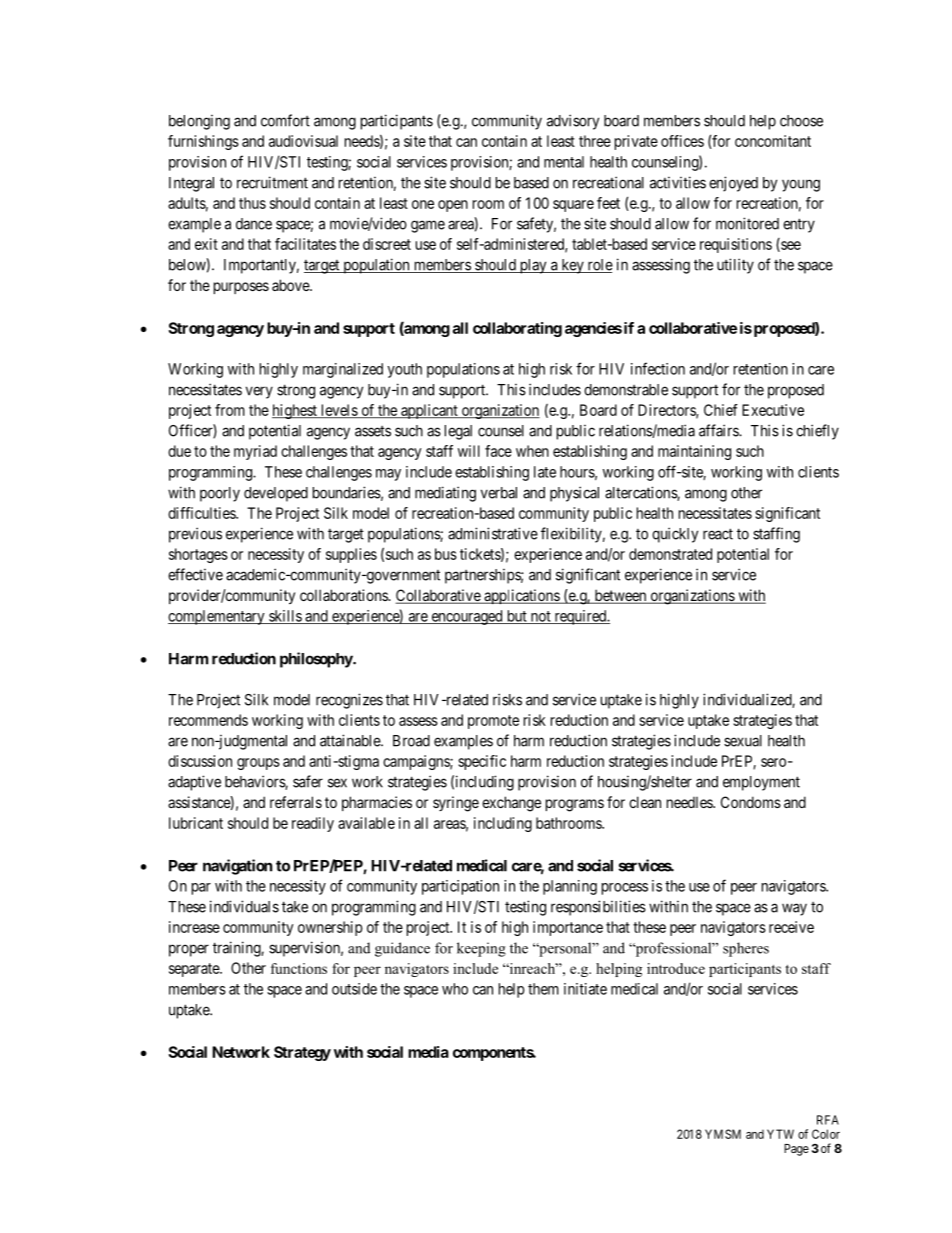 The image size is (952, 1233). What do you see at coordinates (773, 410) in the page?
I see `Executive` at bounding box center [773, 410].
